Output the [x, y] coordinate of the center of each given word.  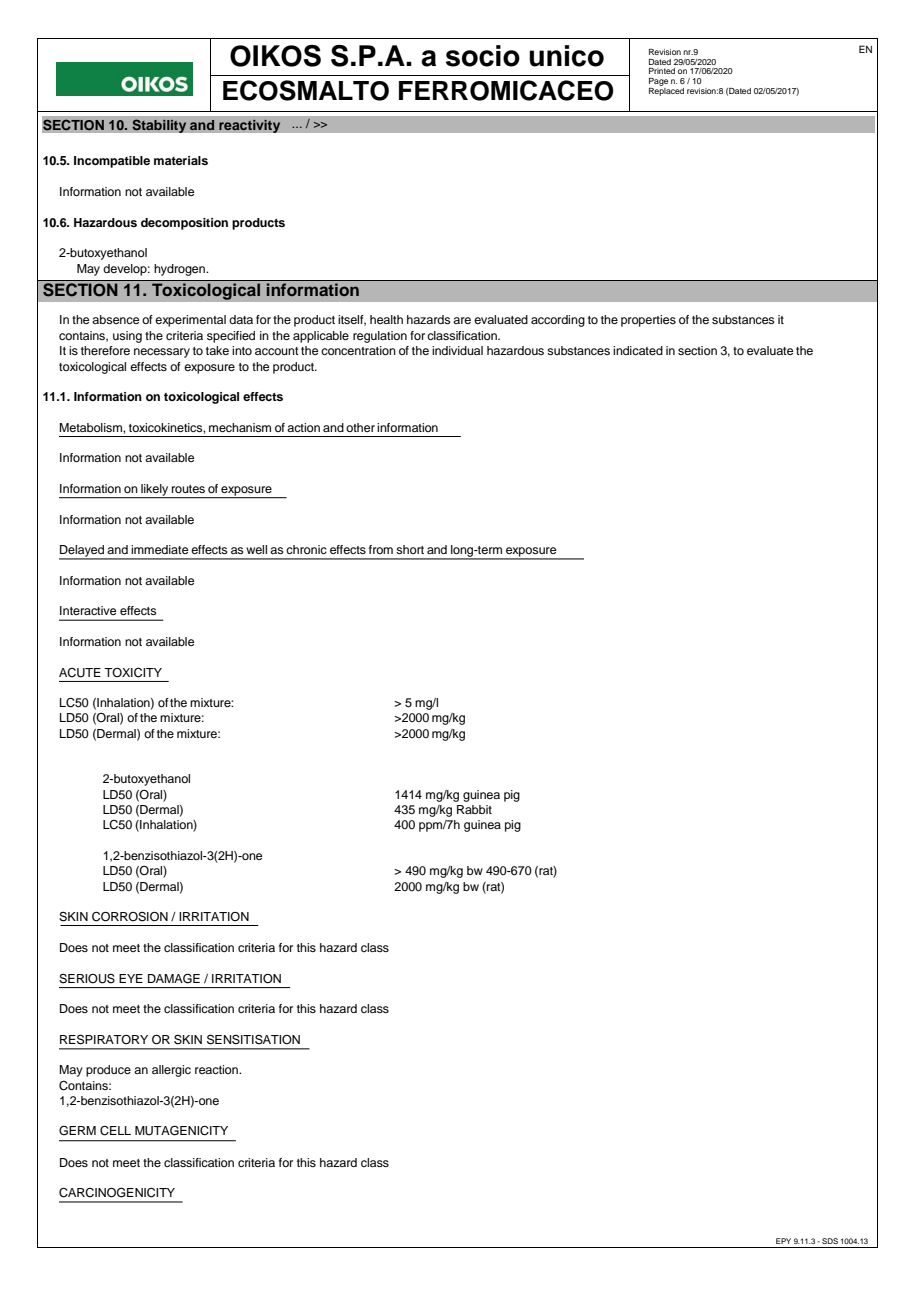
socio [483, 56]
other [360, 427]
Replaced [666, 92]
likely [155, 491]
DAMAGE [174, 978]
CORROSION [130, 917]
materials [181, 160]
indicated [638, 350]
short [410, 549]
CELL [115, 1131]
